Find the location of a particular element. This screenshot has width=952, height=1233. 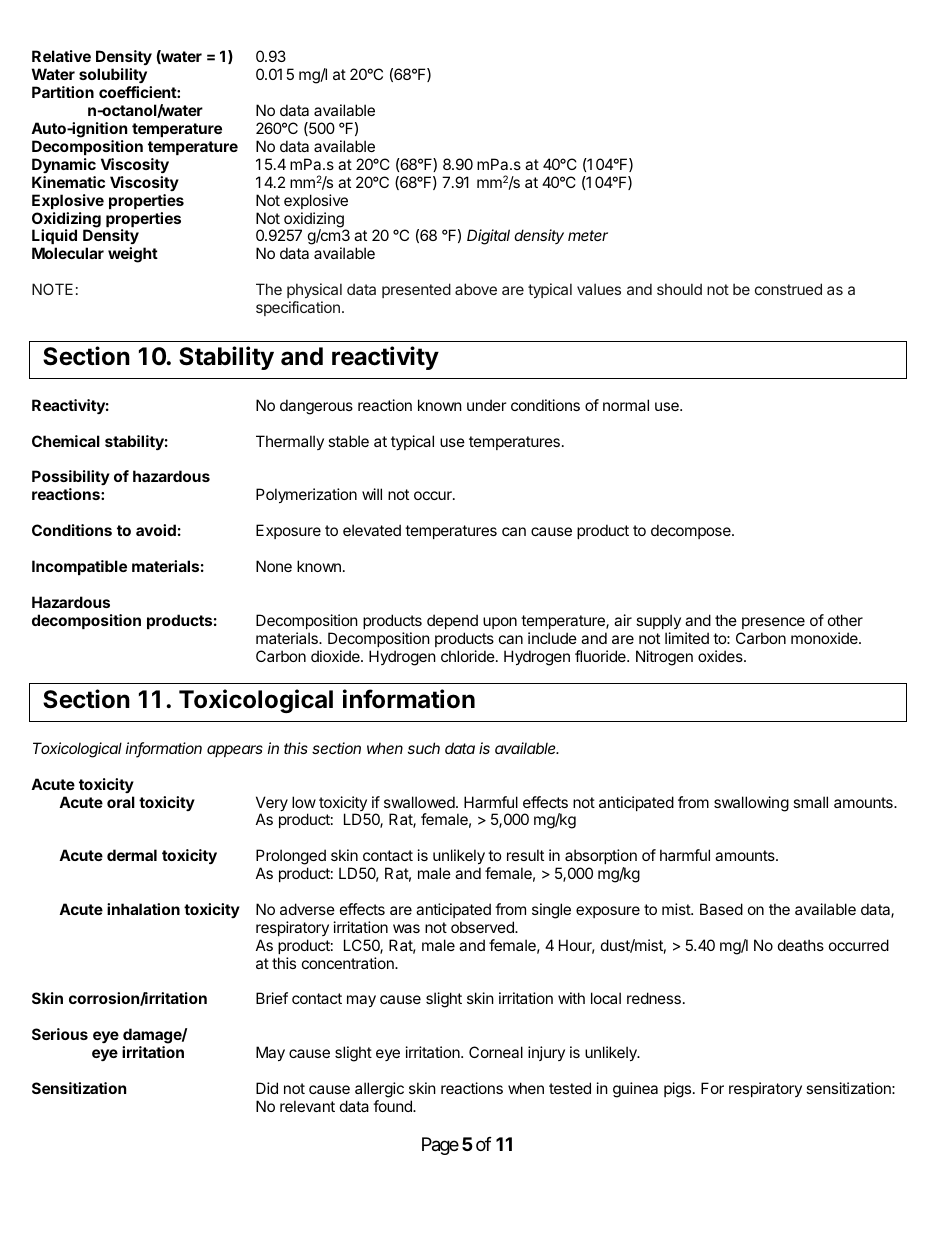

meter is located at coordinates (588, 235).
